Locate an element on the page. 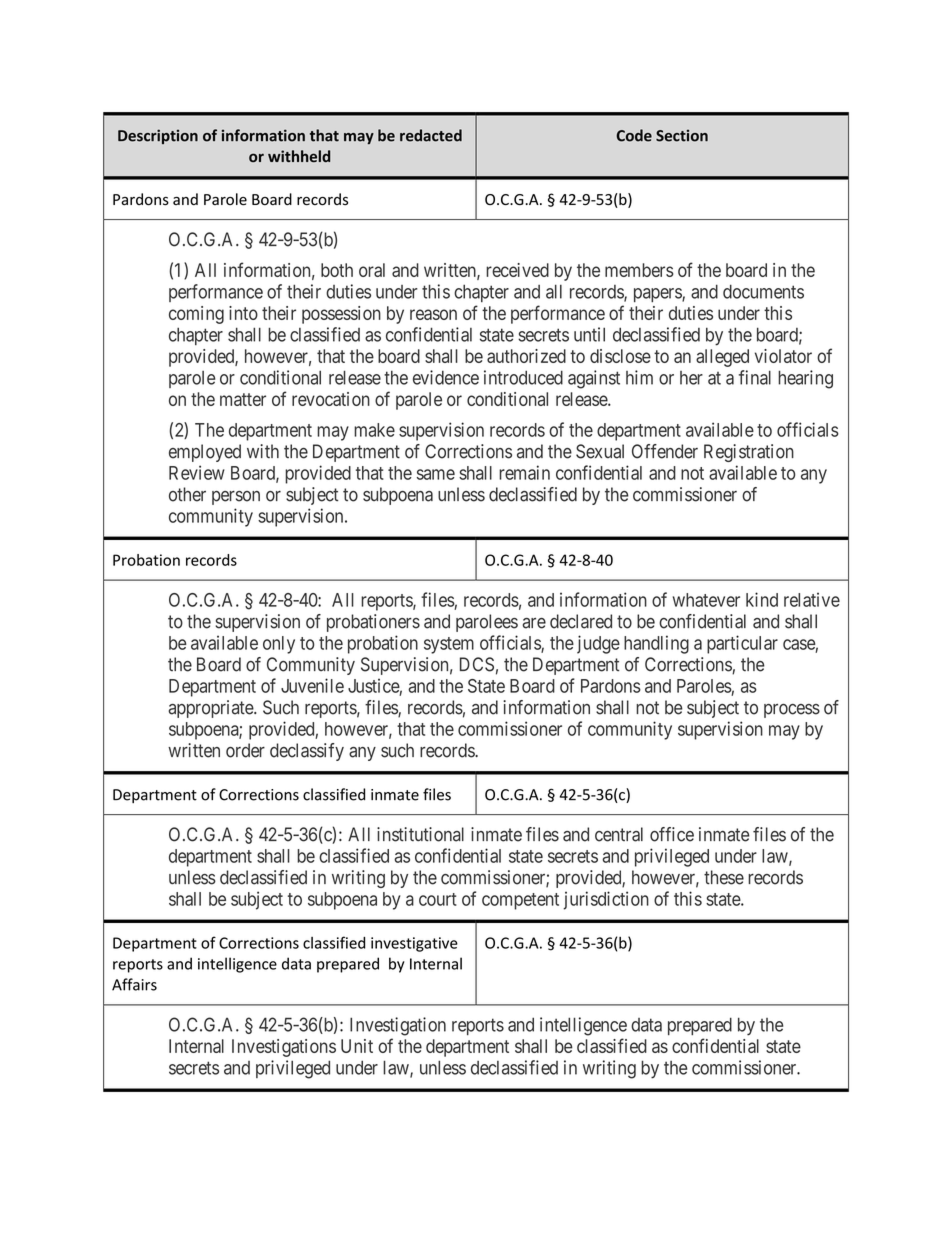 The height and width of the document is (1233, 952). employed is located at coordinates (205, 453).
